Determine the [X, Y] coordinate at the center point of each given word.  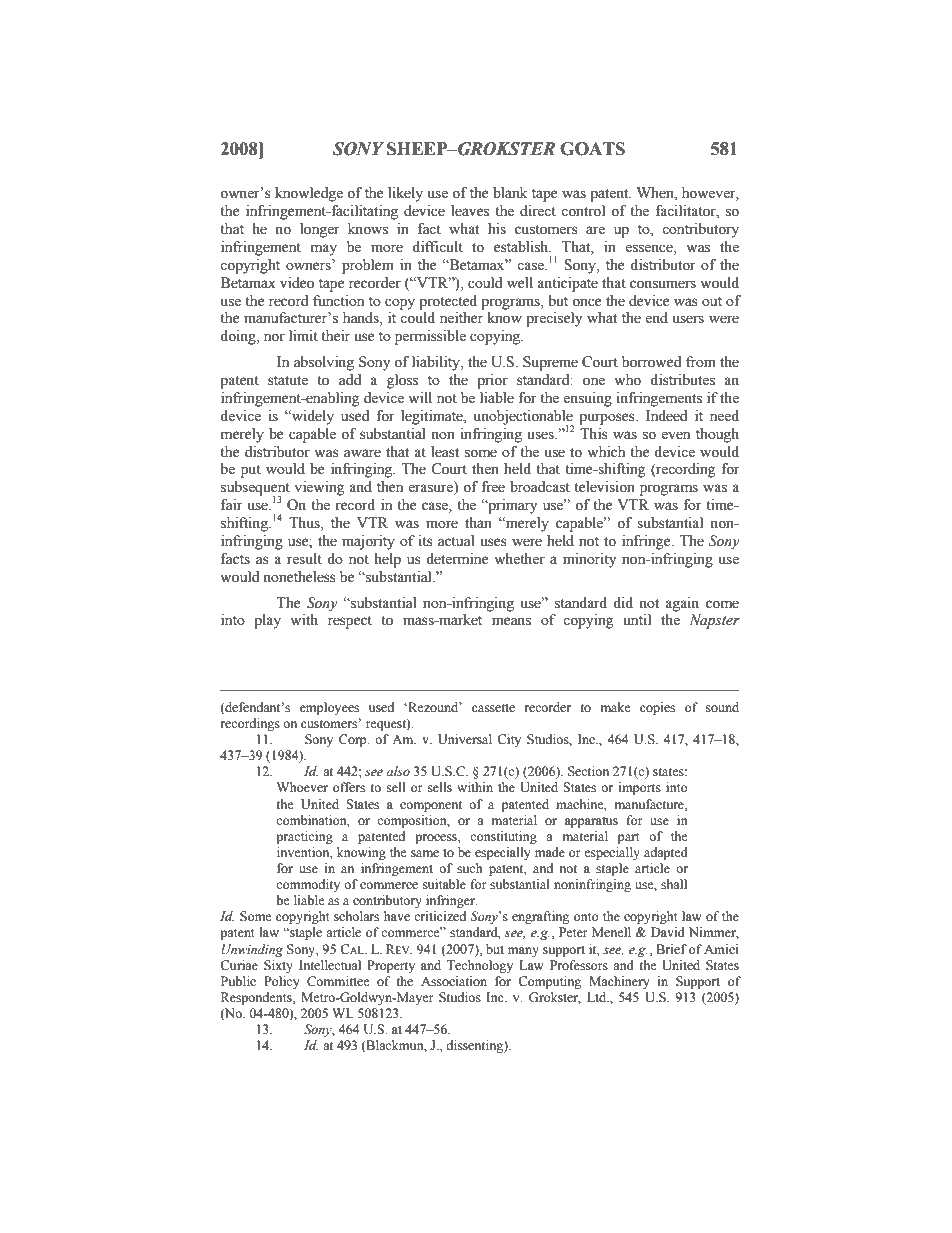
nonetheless [299, 577]
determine [457, 559]
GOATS [592, 149]
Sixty [278, 966]
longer [320, 230]
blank [510, 193]
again [682, 604]
